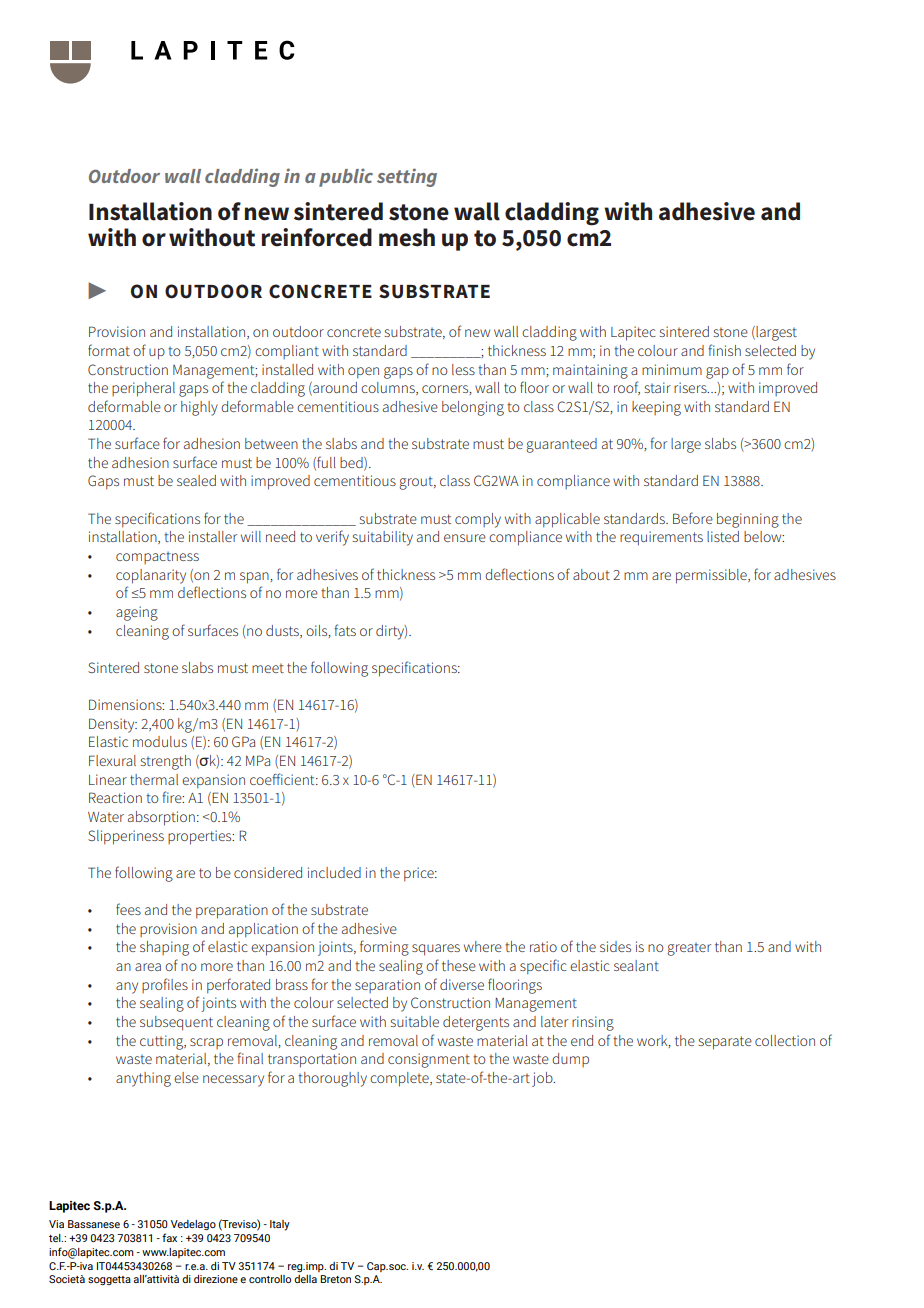  What do you see at coordinates (169, 1237) in the page?
I see `fax` at bounding box center [169, 1237].
